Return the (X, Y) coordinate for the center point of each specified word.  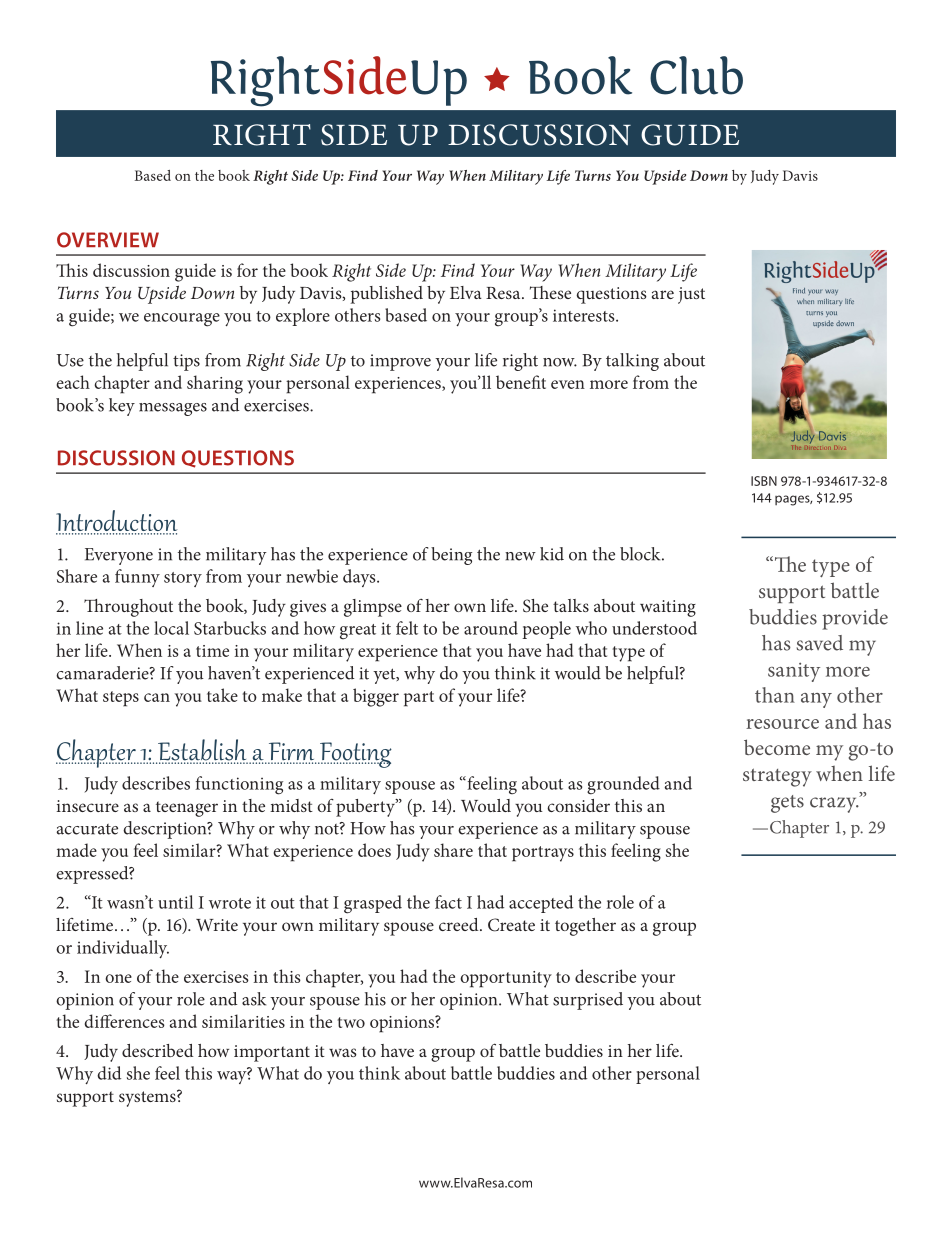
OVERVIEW (108, 240)
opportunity (506, 979)
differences (125, 1021)
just (691, 295)
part (419, 699)
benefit (521, 382)
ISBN (764, 481)
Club (696, 75)
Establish (202, 751)
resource (782, 724)
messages (173, 409)
